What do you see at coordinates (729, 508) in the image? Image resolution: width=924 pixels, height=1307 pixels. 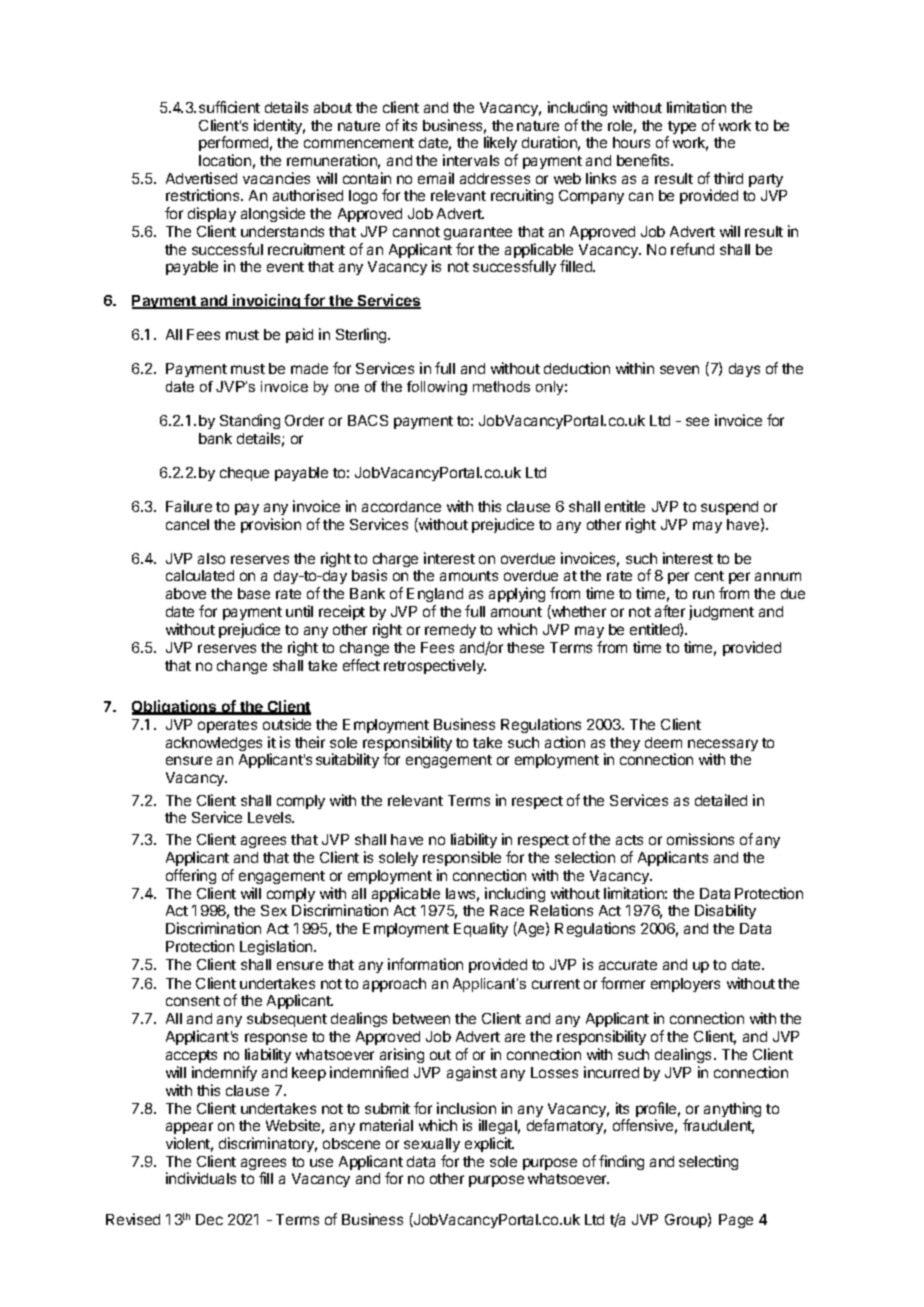 I see `suspend` at bounding box center [729, 508].
